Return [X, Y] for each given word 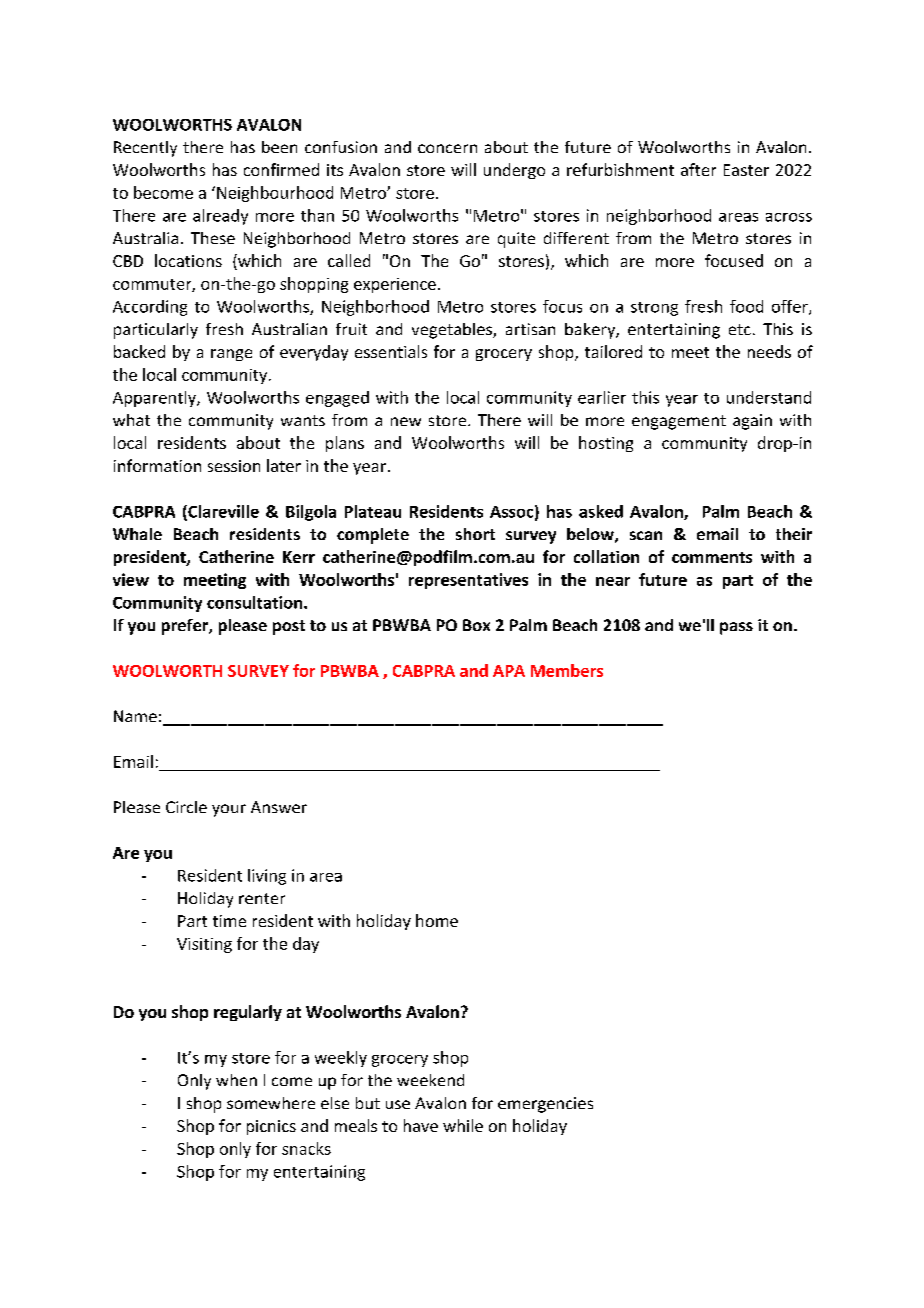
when [236, 1080]
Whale [137, 534]
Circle [186, 807]
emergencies [545, 1105]
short [475, 534]
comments [712, 557]
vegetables [453, 331]
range [231, 355]
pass [736, 628]
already [220, 217]
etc [740, 329]
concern [447, 148]
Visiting [204, 945]
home [437, 920]
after [698, 169]
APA [509, 671]
